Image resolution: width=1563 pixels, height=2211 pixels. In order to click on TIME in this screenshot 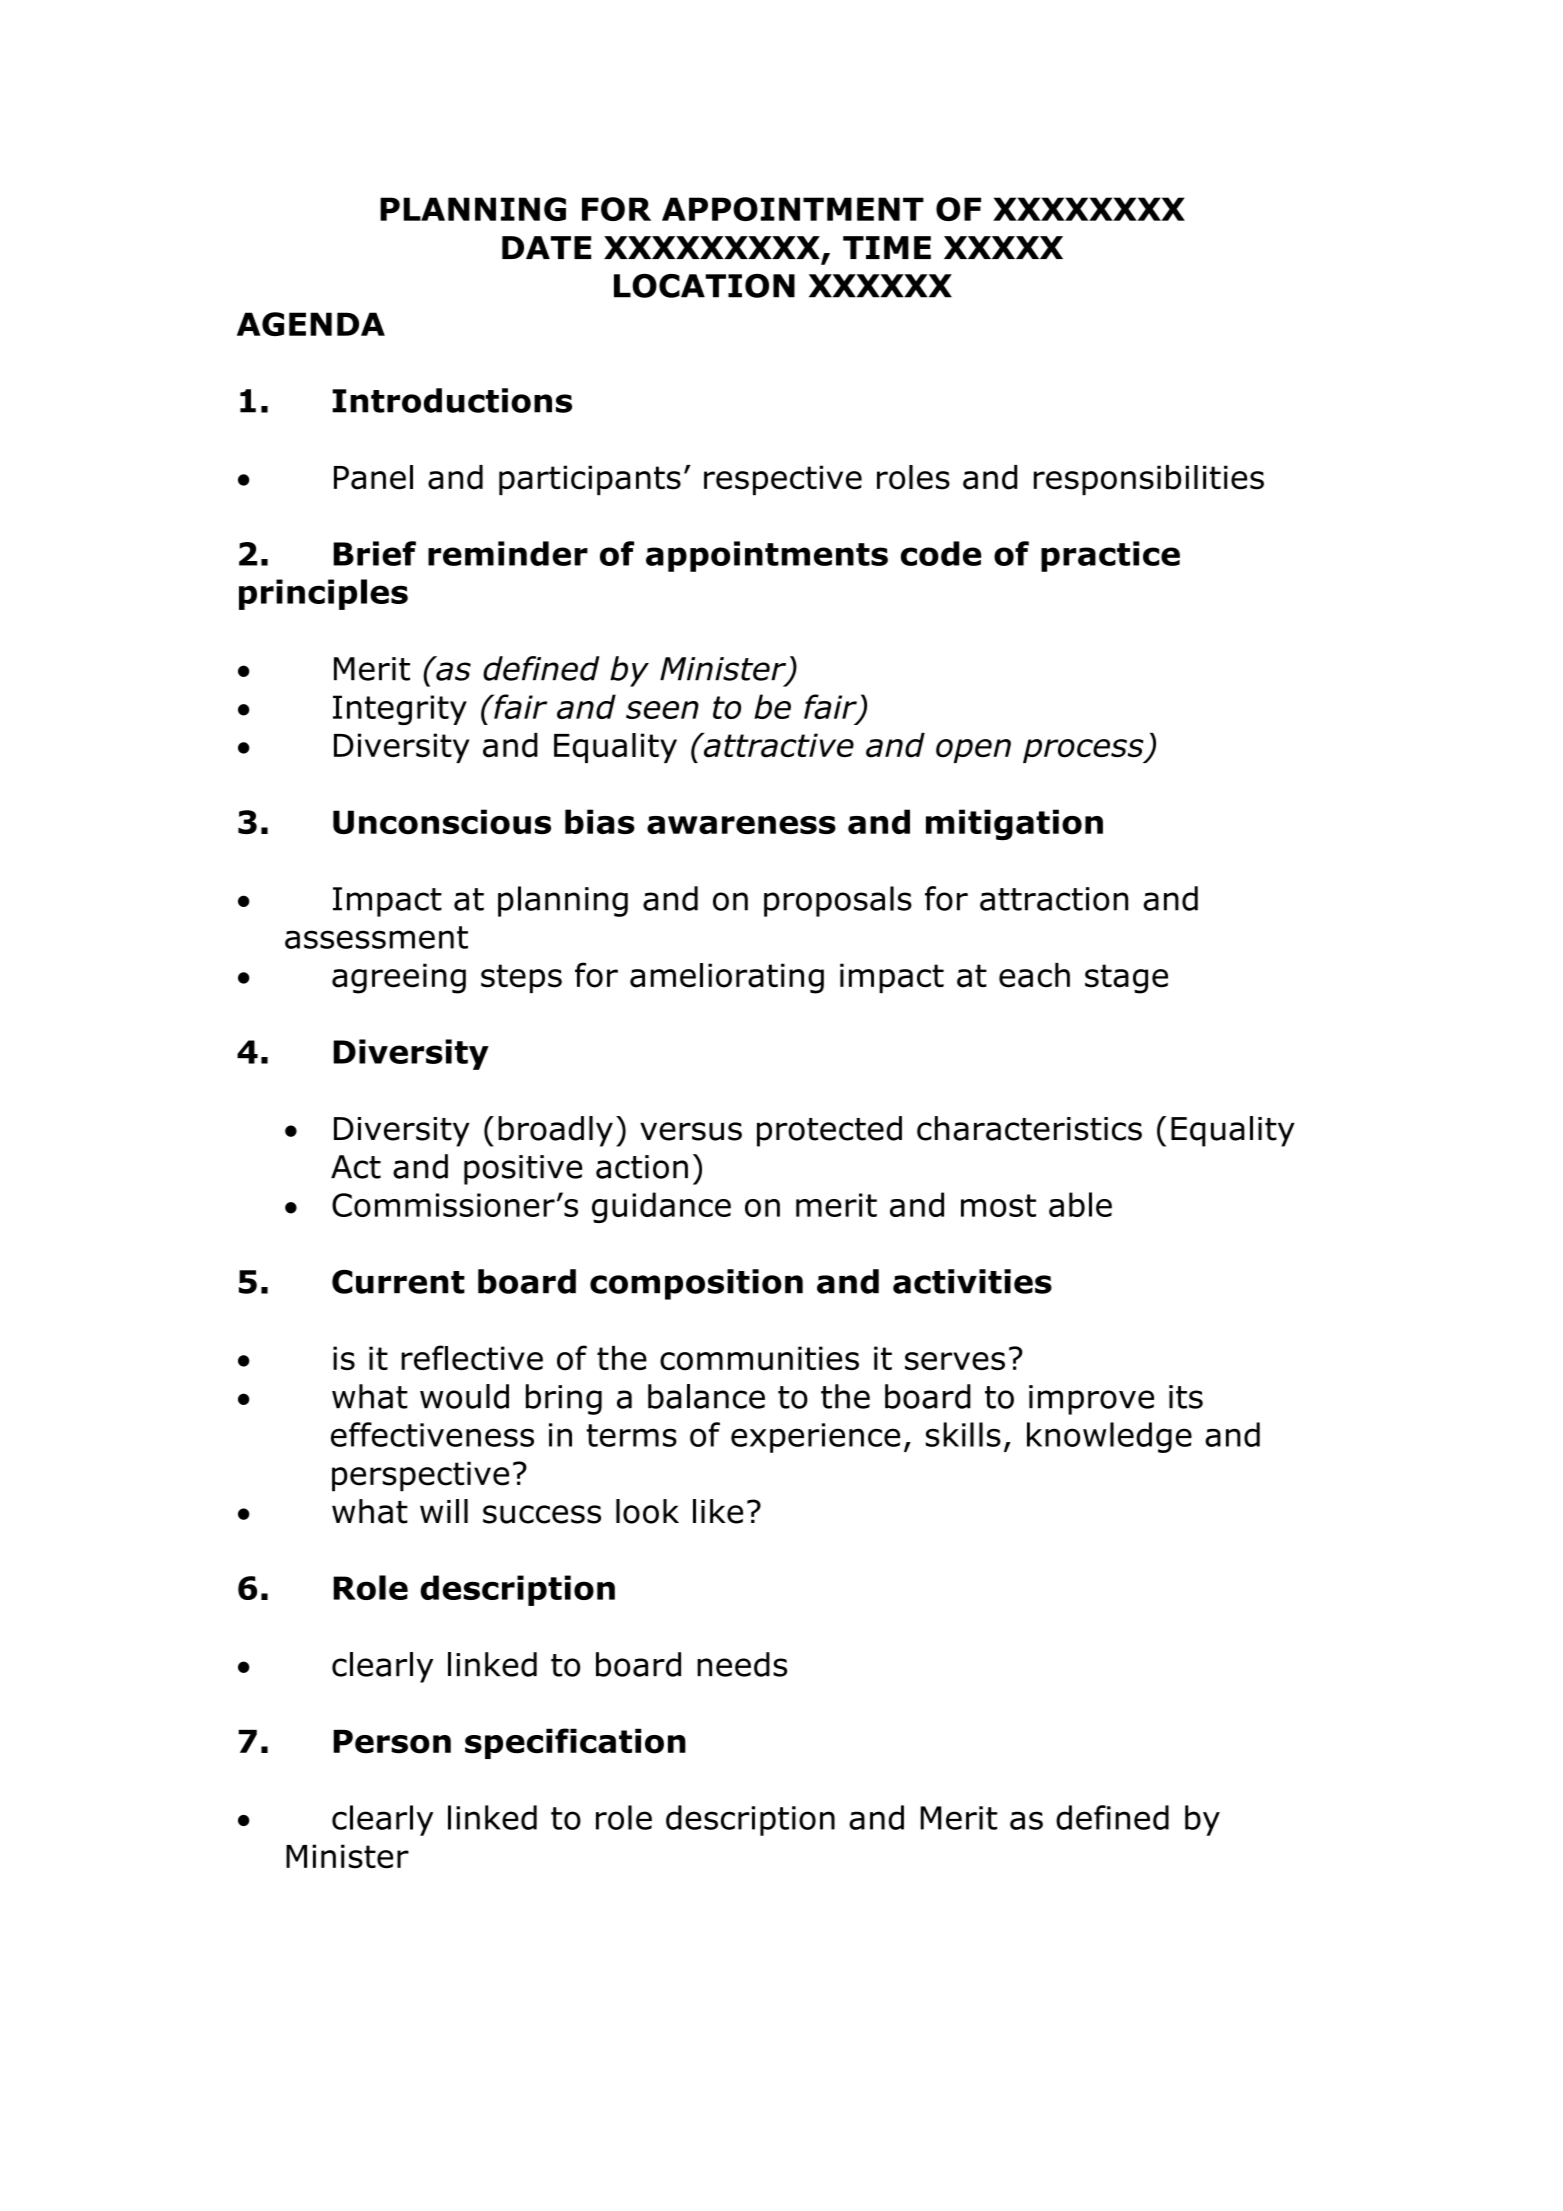, I will do `click(887, 247)`.
